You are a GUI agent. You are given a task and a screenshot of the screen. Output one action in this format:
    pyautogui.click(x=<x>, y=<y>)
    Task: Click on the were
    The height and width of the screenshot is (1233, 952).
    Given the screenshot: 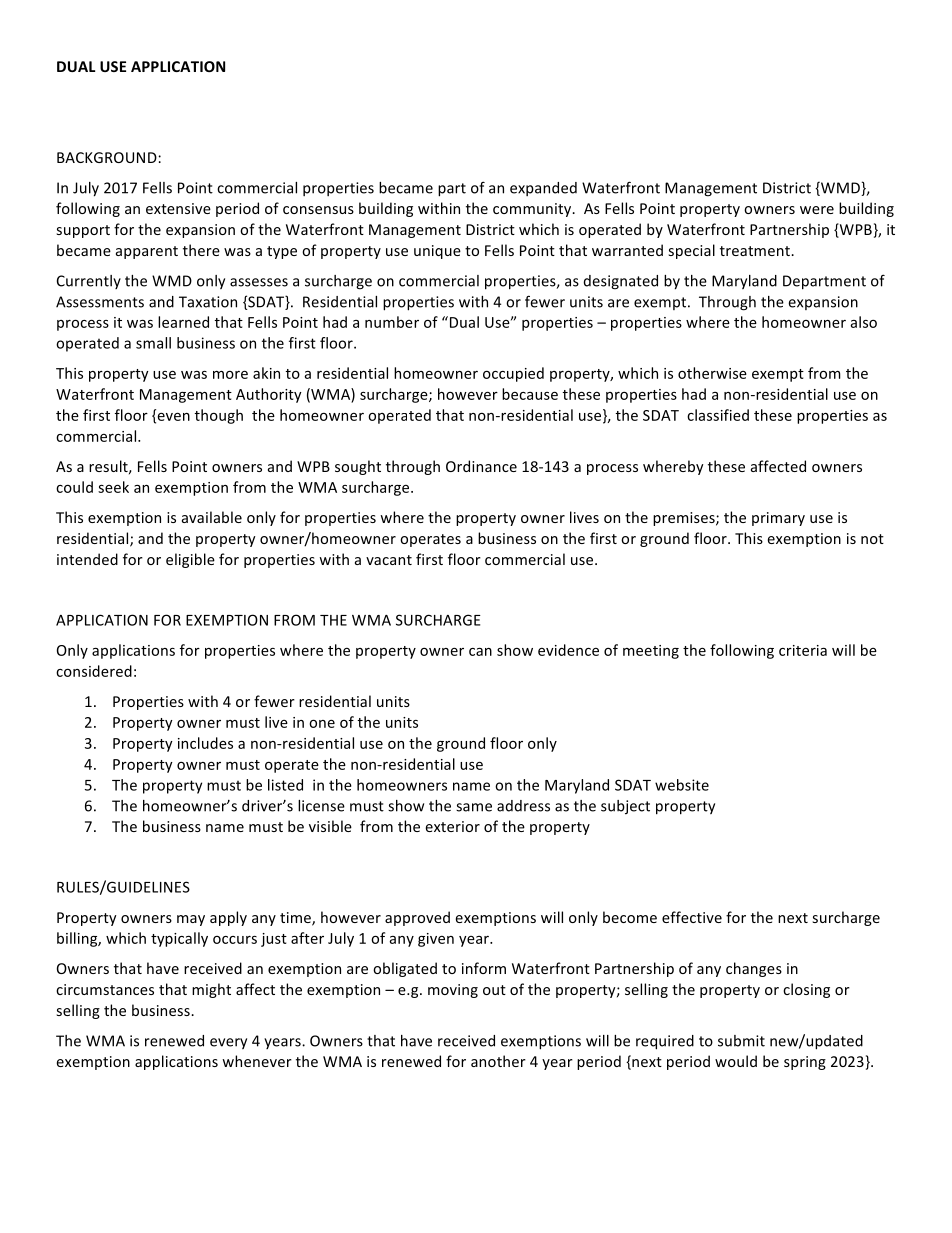 What is the action you would take?
    pyautogui.click(x=817, y=210)
